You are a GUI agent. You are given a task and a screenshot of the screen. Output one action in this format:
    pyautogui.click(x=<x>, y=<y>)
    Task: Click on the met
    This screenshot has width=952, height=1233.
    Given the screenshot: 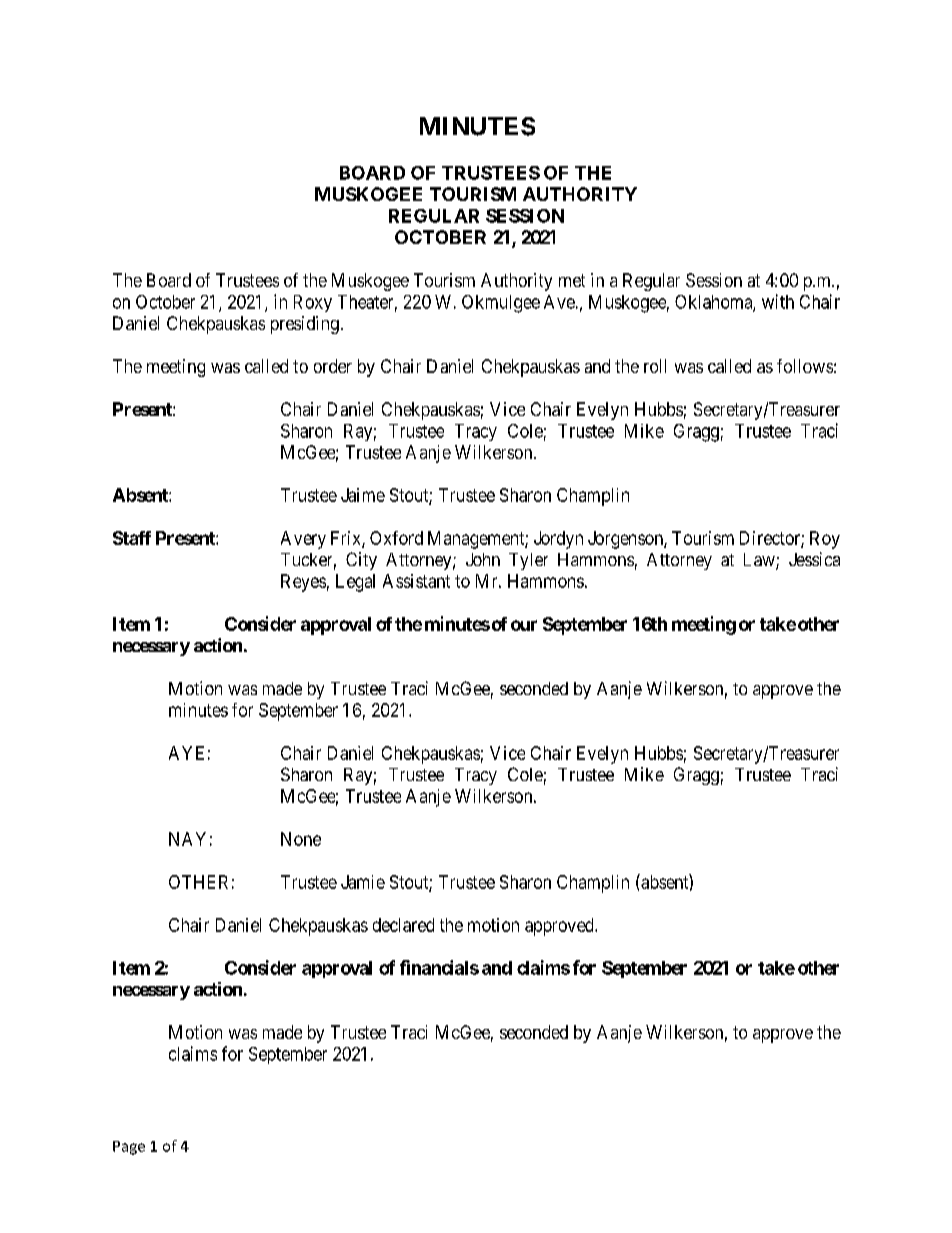 What is the action you would take?
    pyautogui.click(x=572, y=280)
